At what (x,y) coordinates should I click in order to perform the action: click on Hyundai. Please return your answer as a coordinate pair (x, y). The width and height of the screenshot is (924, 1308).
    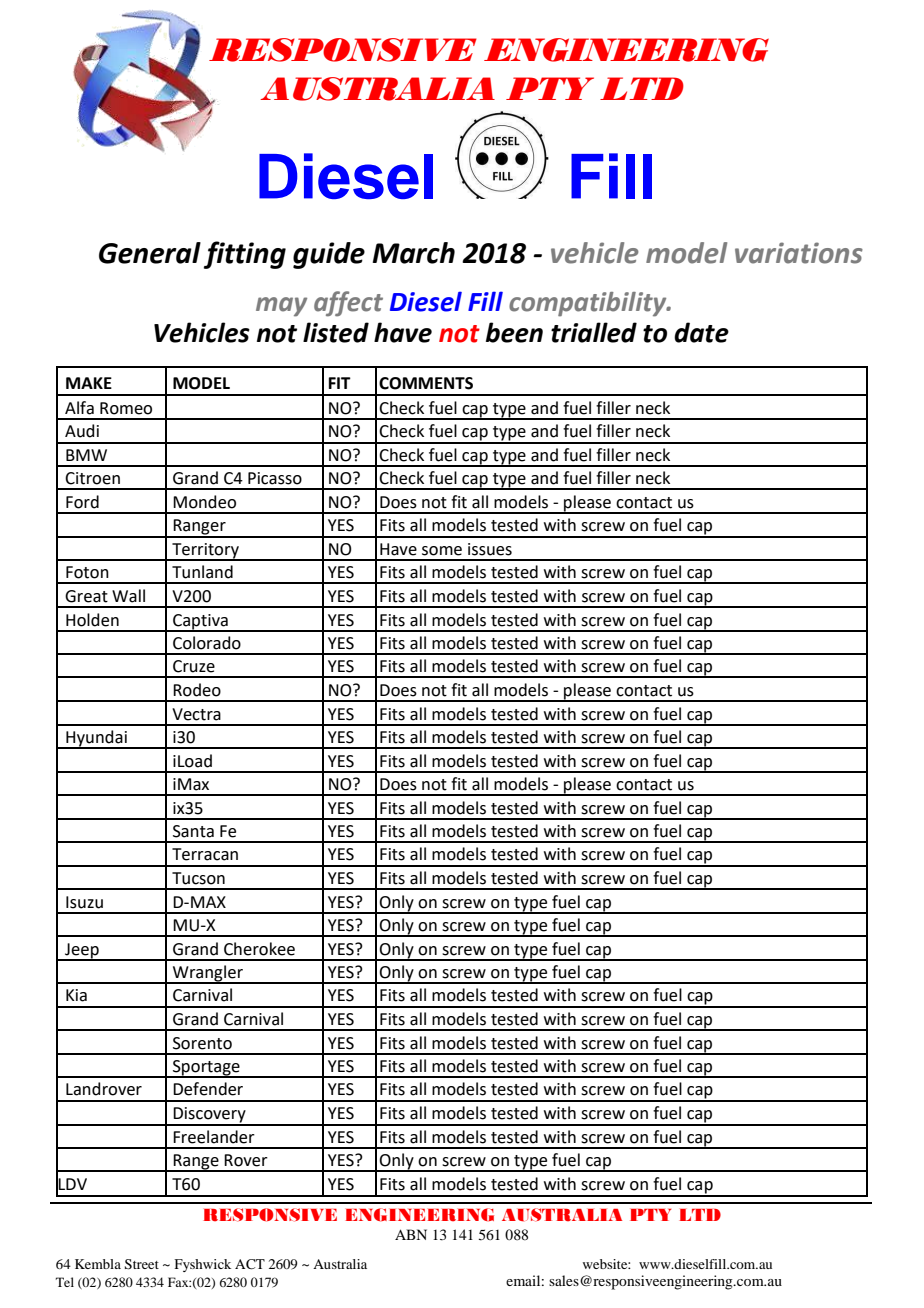
    Looking at the image, I should click on (96, 739).
